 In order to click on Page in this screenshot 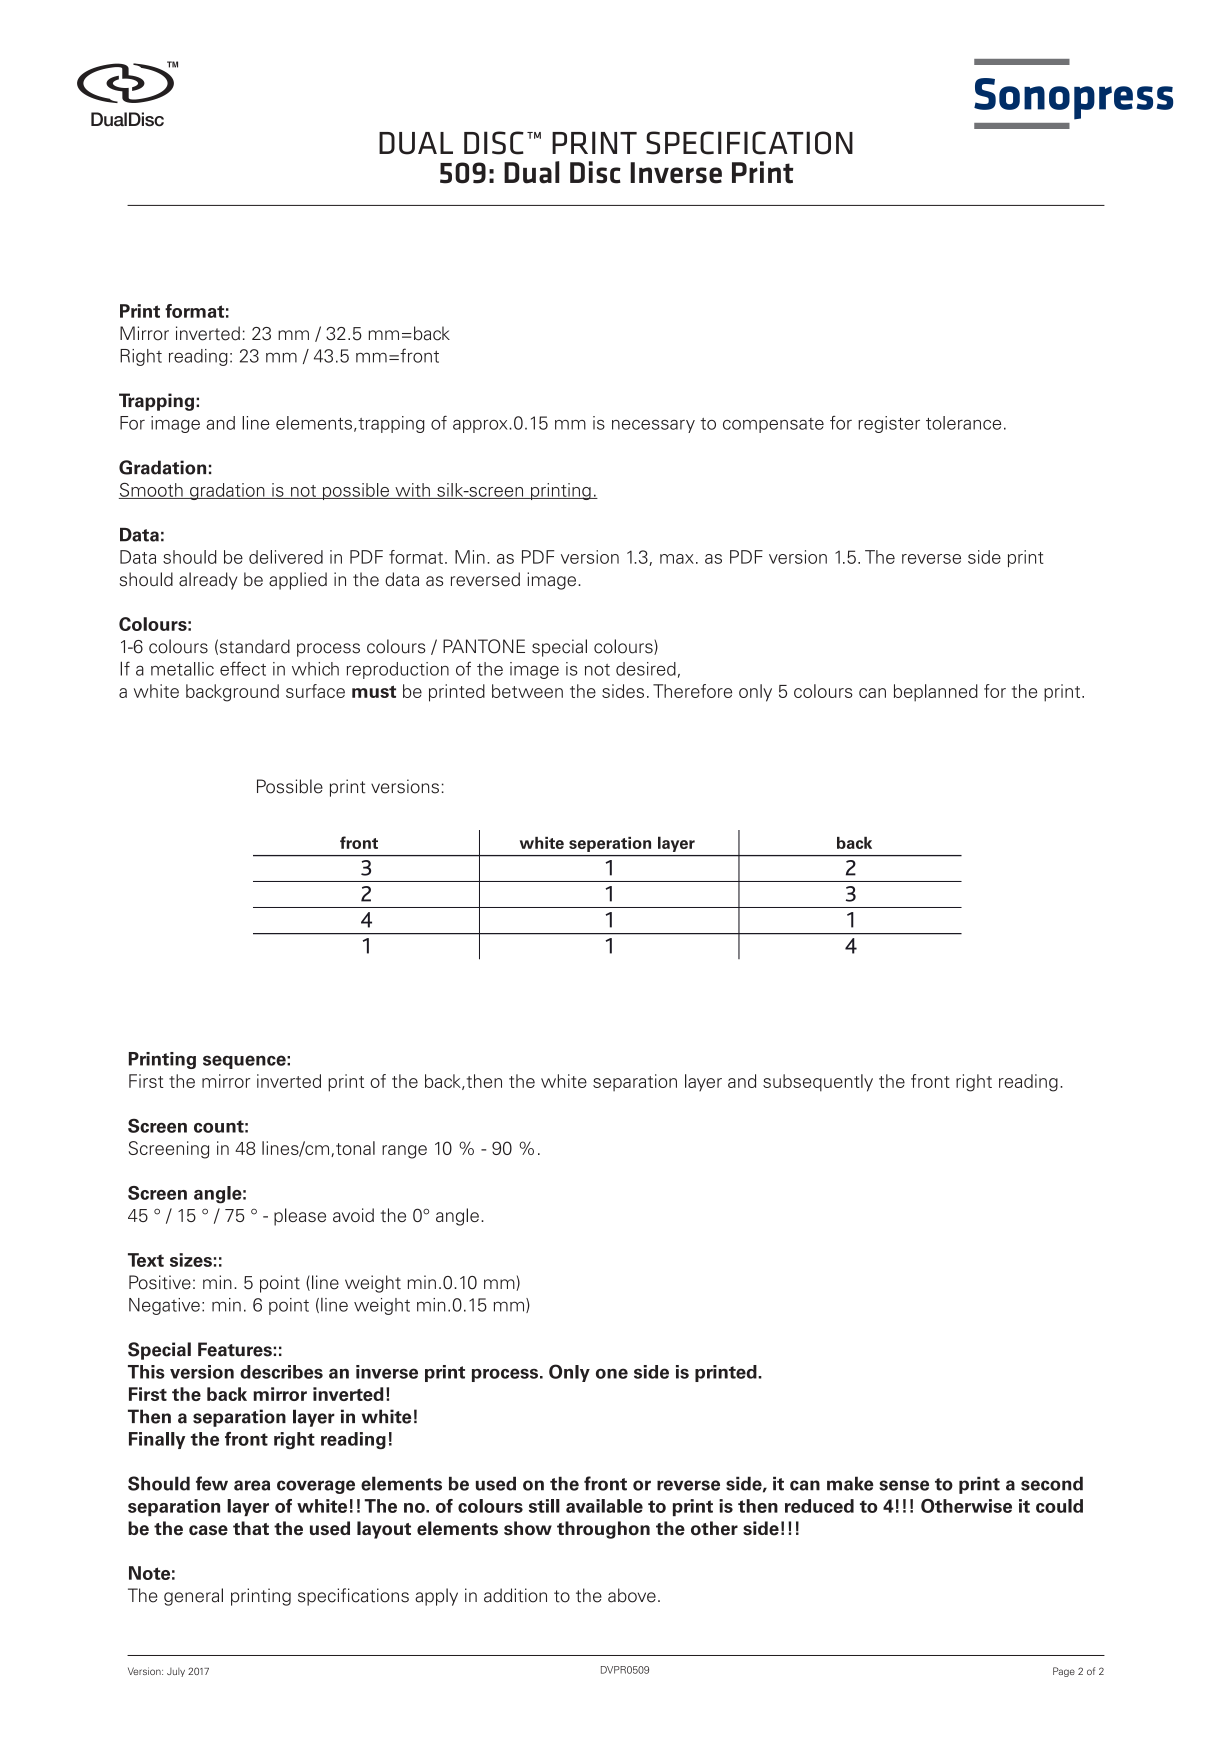, I will do `click(1064, 1672)`.
